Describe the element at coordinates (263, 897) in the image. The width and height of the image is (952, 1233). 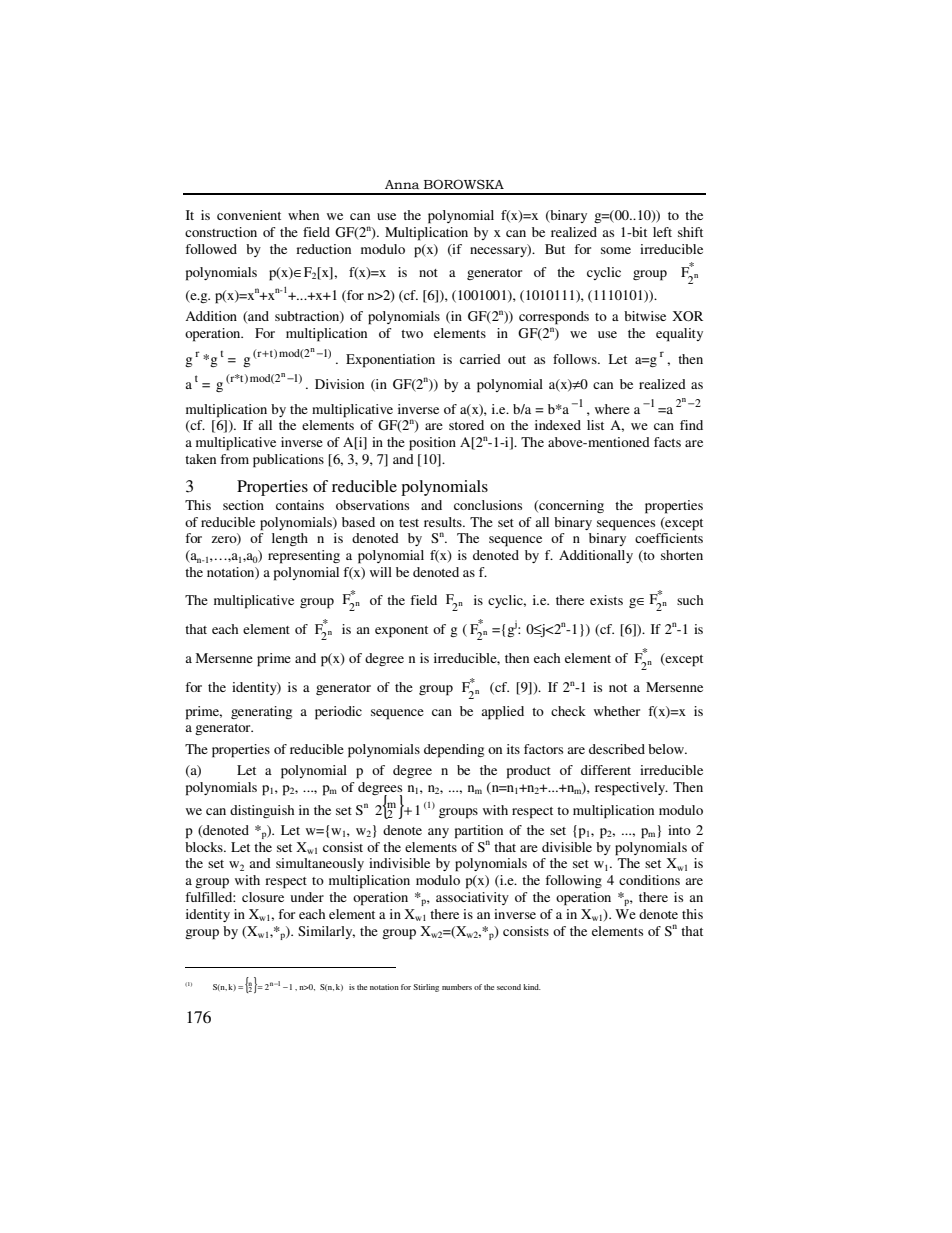
I see `closure` at that location.
